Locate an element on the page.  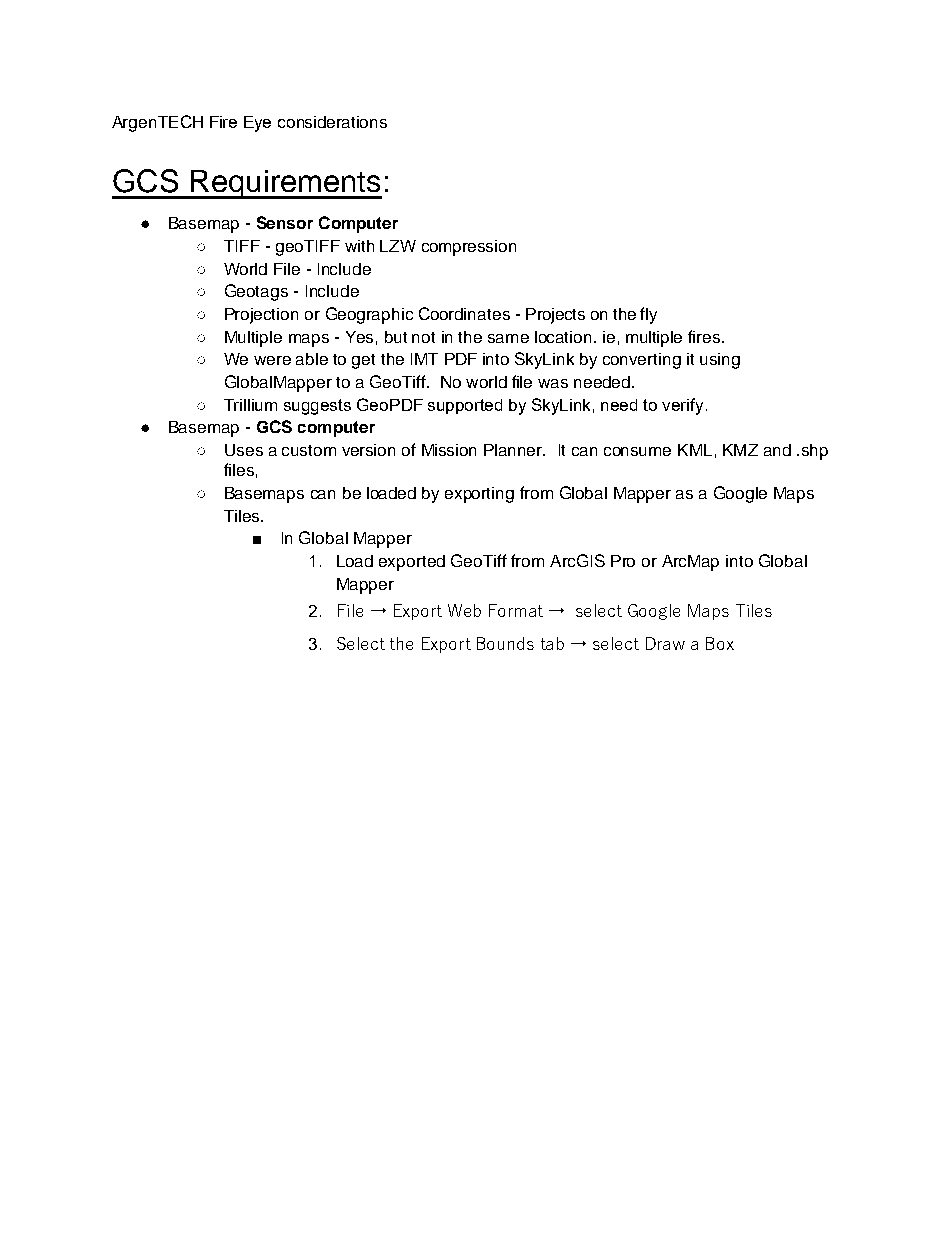
considerations is located at coordinates (332, 122).
